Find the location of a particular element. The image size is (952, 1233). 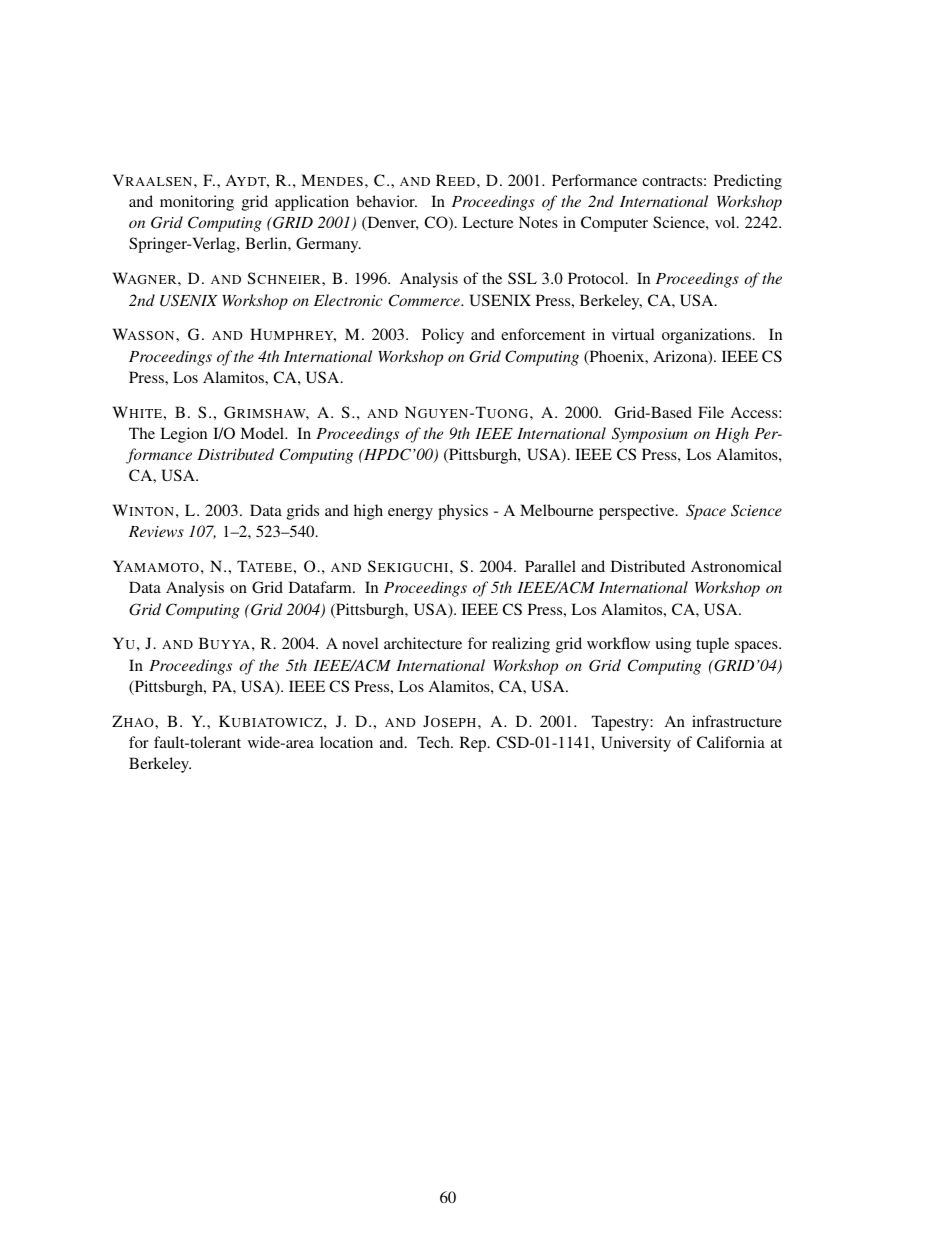

using is located at coordinates (673, 645).
